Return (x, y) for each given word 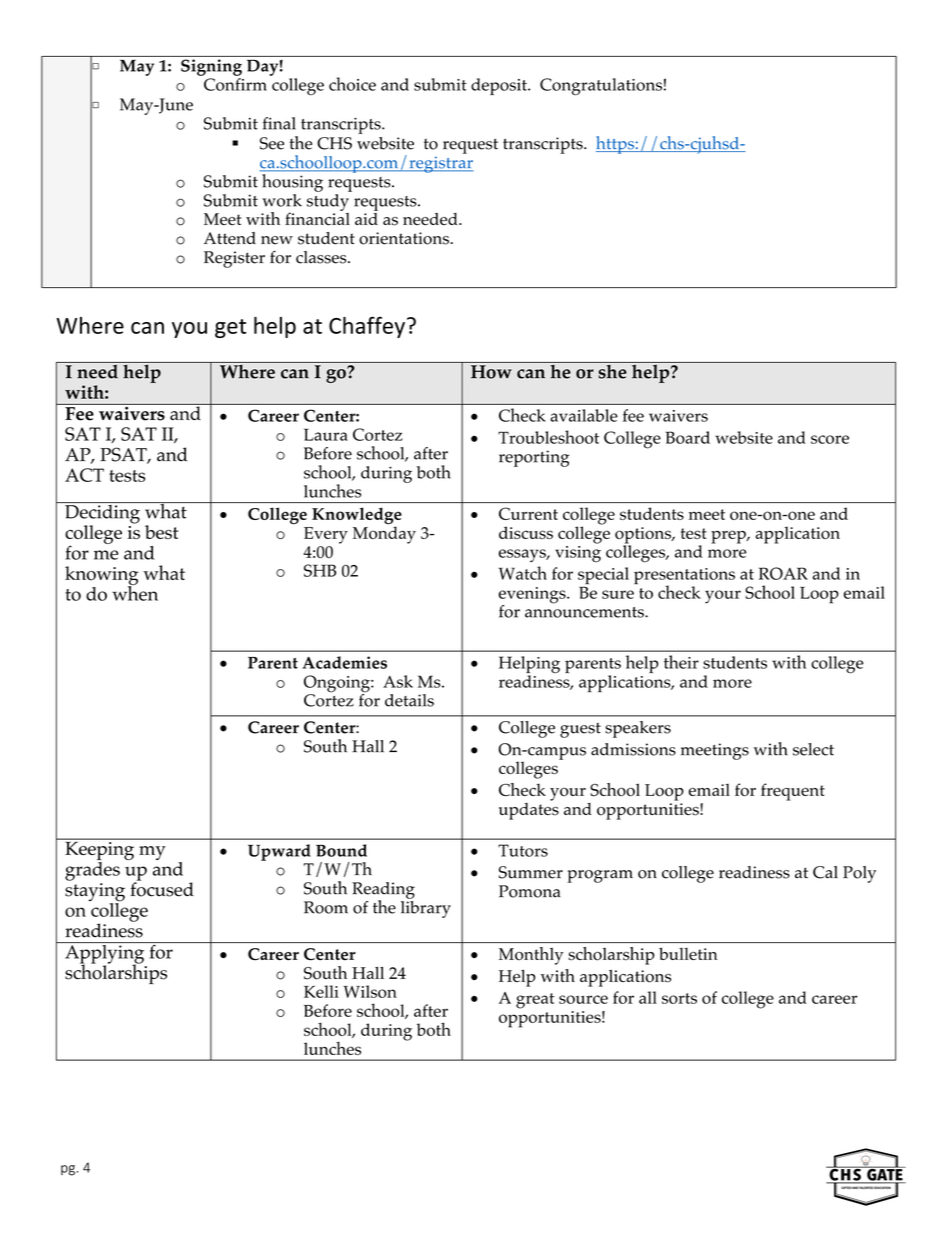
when (135, 592)
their (681, 662)
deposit (500, 86)
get (230, 328)
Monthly (531, 956)
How (491, 372)
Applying (105, 954)
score (830, 439)
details (409, 700)
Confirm (235, 84)
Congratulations (601, 86)
